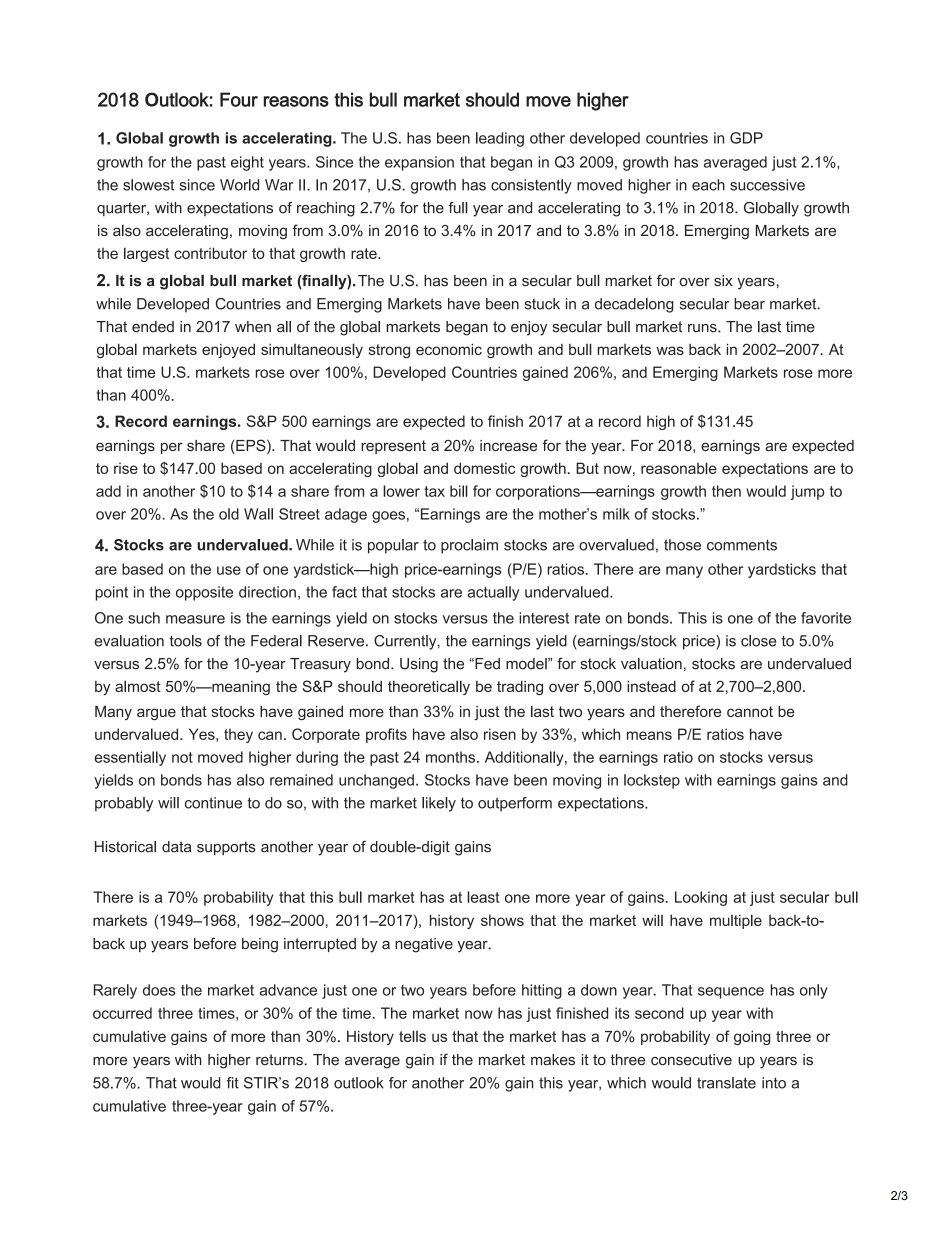  What do you see at coordinates (746, 138) in the screenshot?
I see `GDP` at bounding box center [746, 138].
